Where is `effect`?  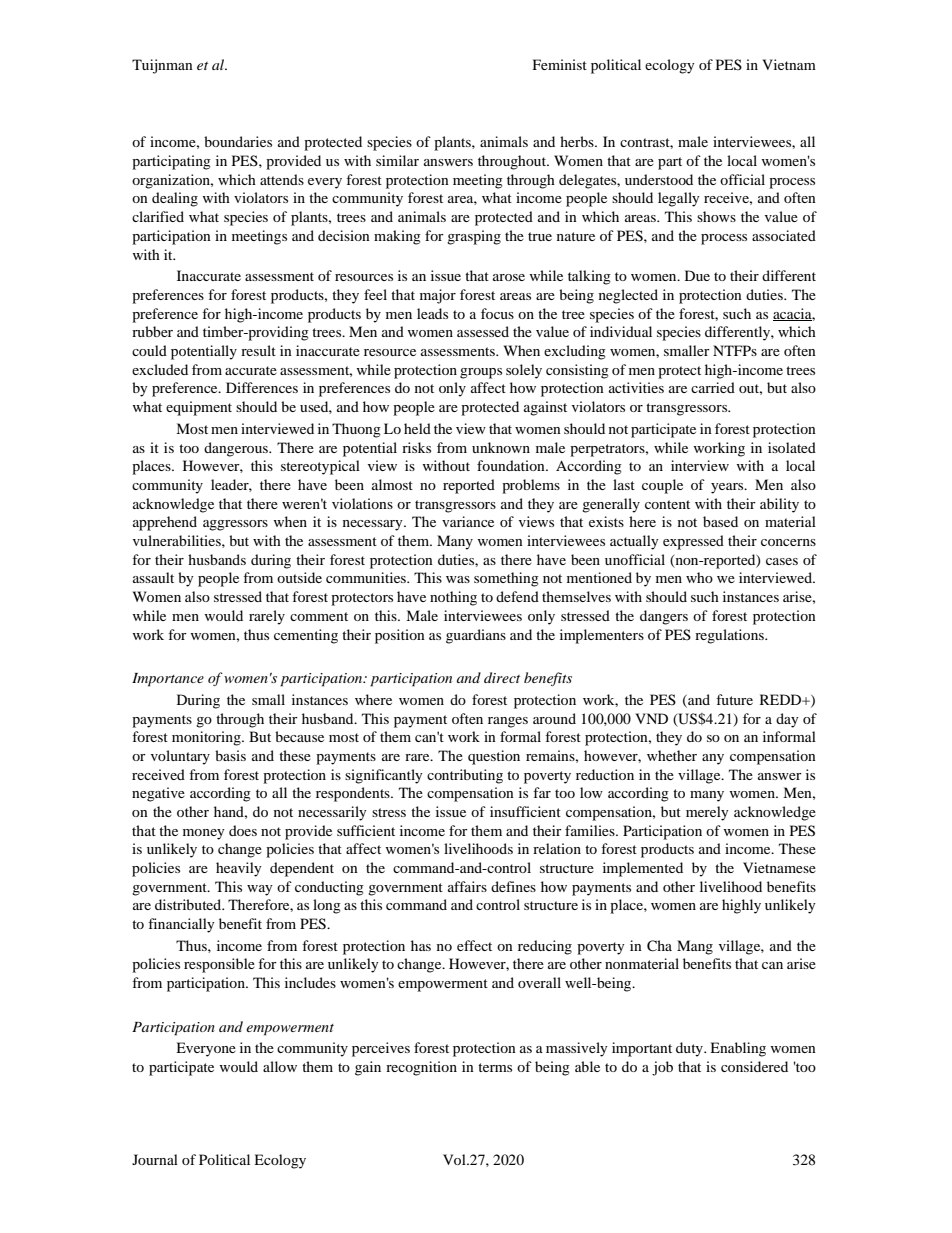
effect is located at coordinates (474, 945).
